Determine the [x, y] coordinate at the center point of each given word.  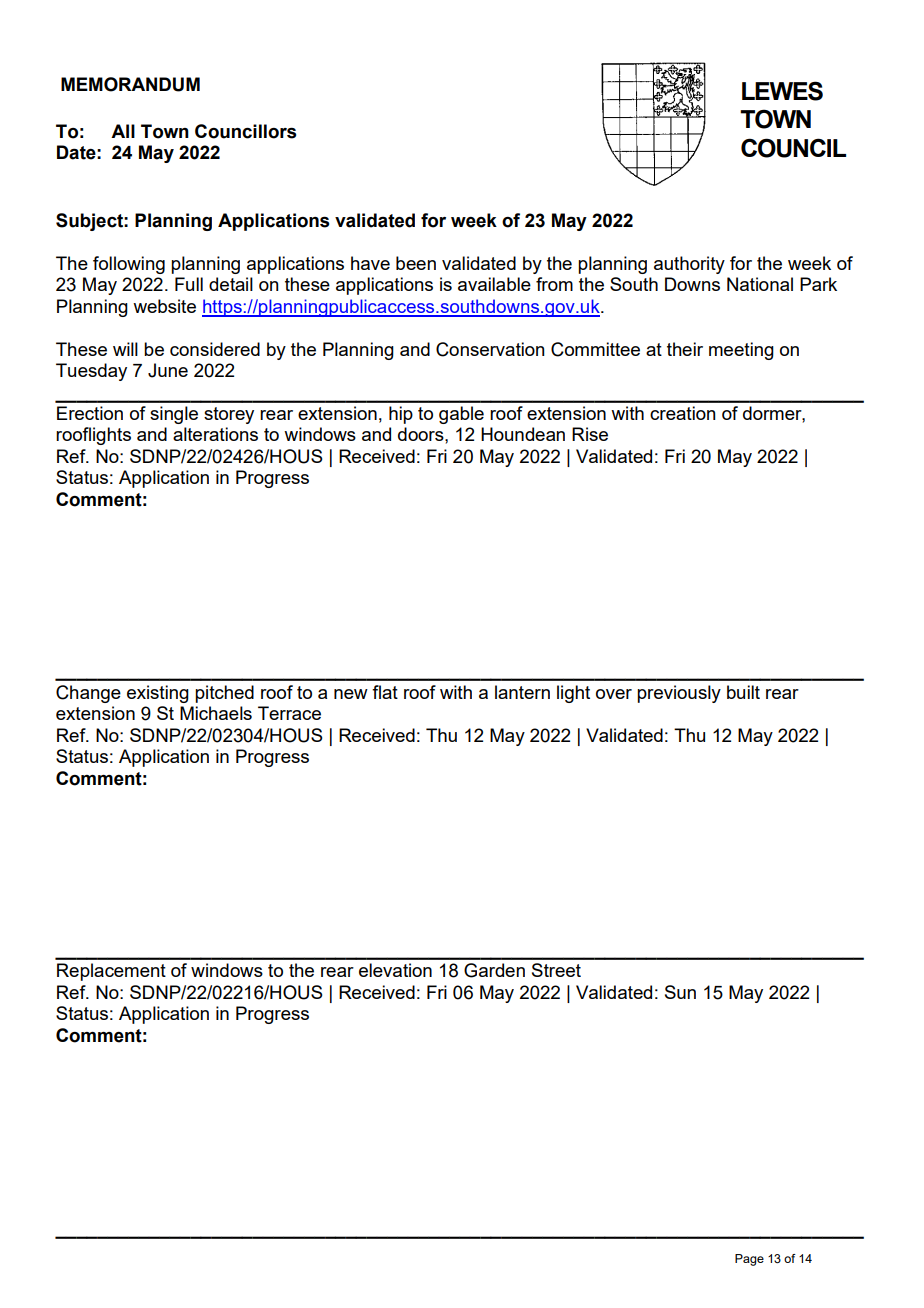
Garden [494, 970]
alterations [215, 434]
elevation [395, 970]
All [123, 131]
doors [422, 434]
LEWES [782, 91]
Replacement [111, 972]
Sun [680, 992]
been [416, 263]
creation [683, 413]
